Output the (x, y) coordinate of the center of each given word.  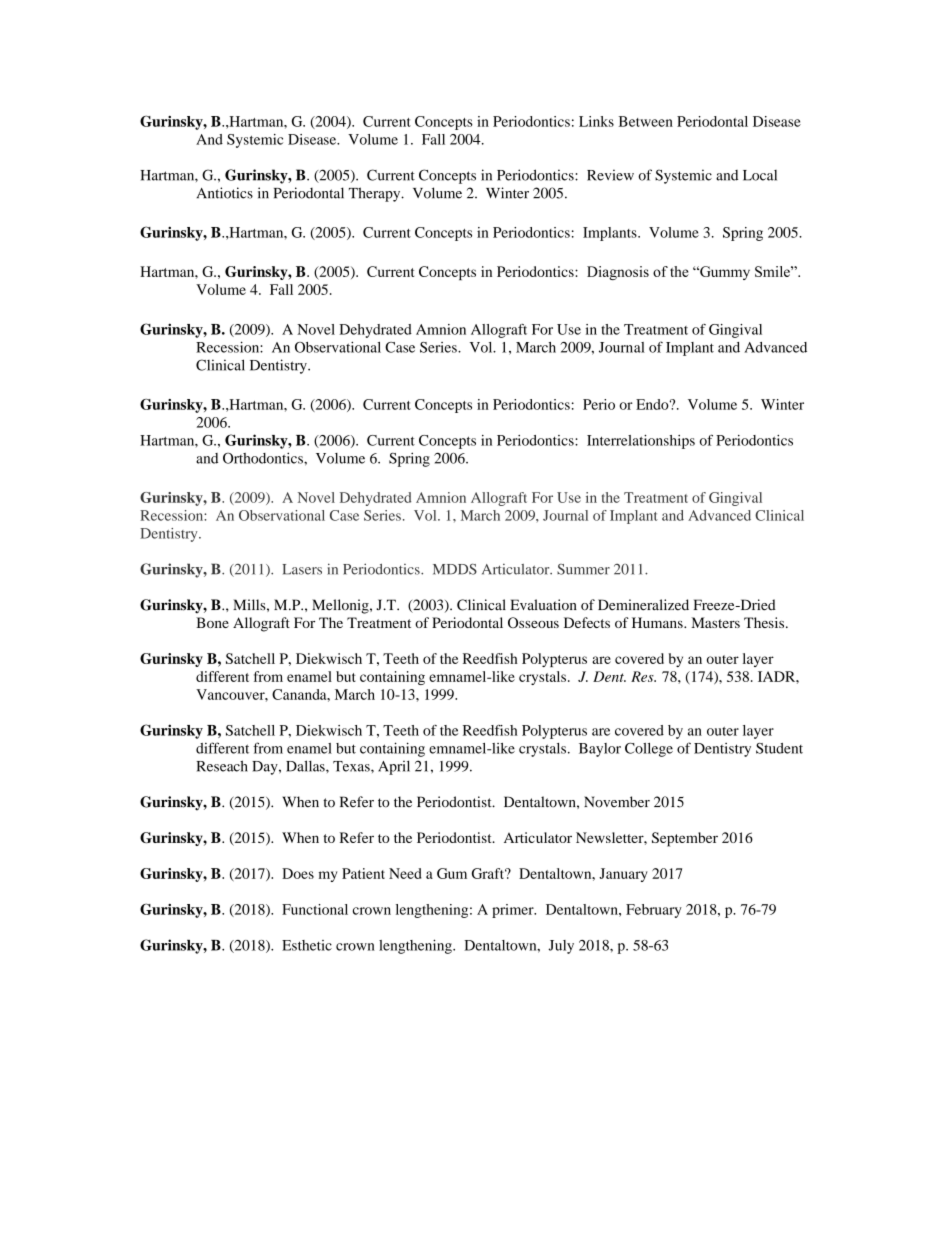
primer (514, 911)
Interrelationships (641, 442)
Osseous (533, 622)
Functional (315, 909)
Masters (715, 622)
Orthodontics (264, 458)
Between (646, 121)
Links (596, 121)
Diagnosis (618, 273)
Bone (212, 622)
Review (610, 175)
